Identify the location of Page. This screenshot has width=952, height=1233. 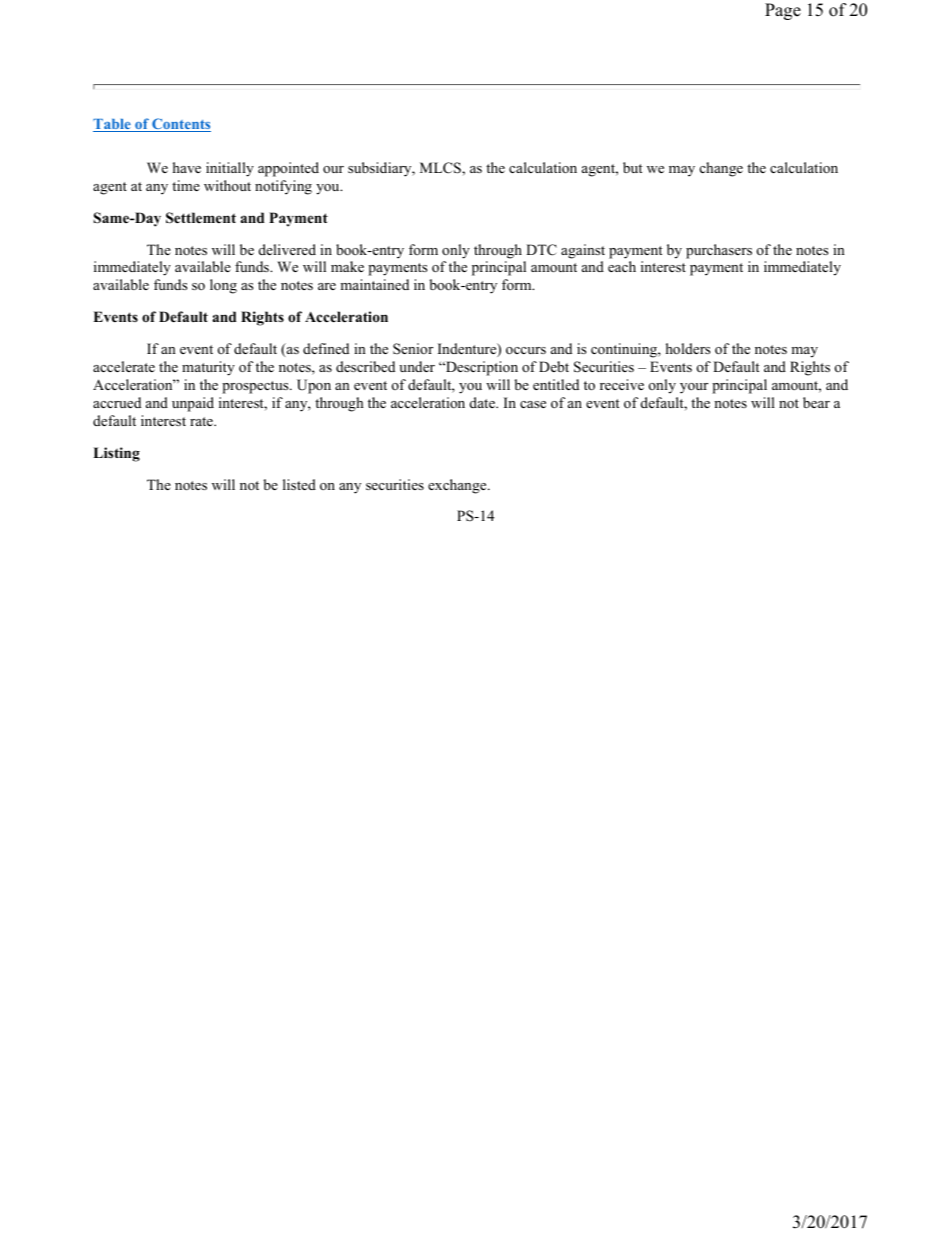
(783, 11).
